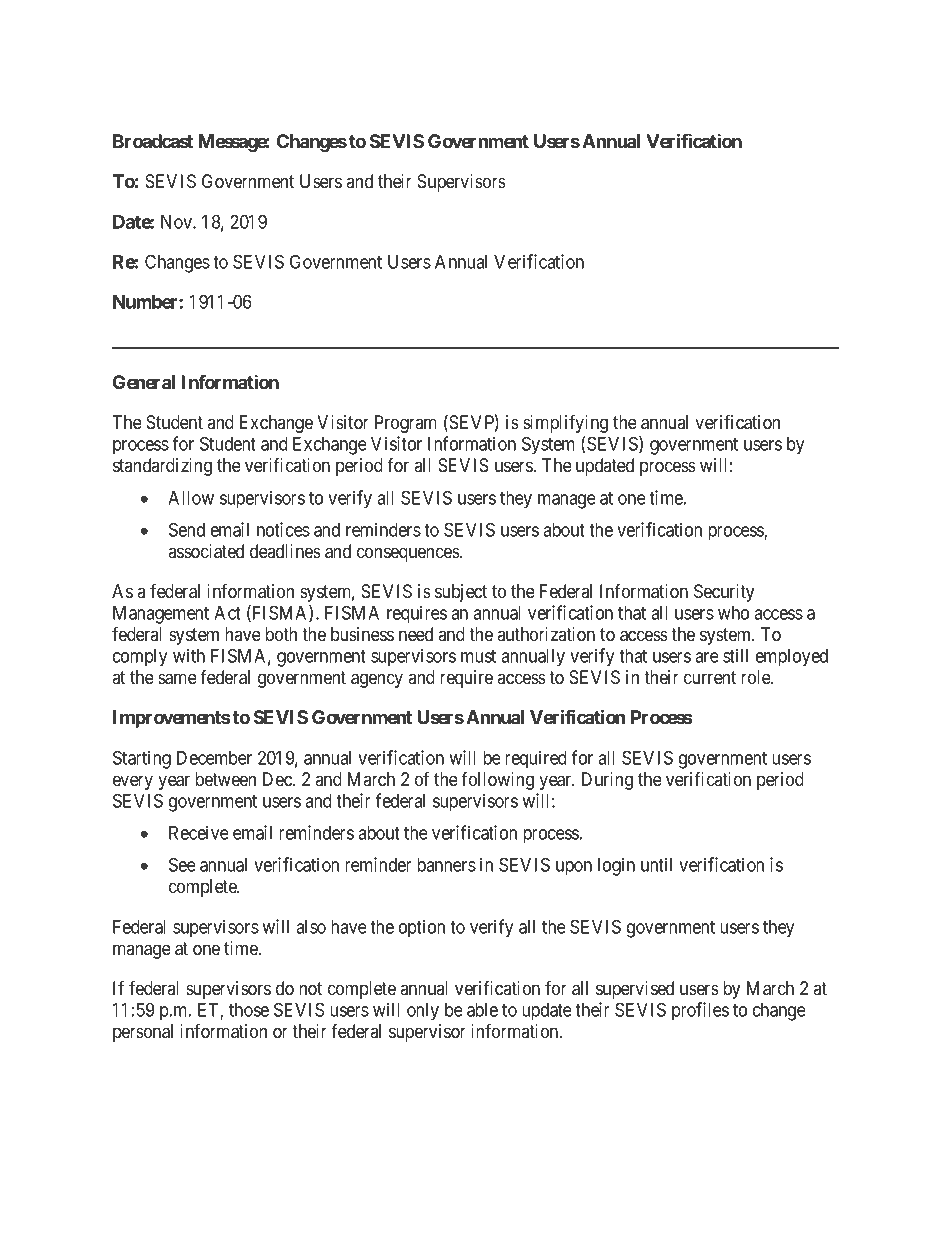 This page has height=1233, width=952. Describe the element at coordinates (565, 423) in the page. I see `simplifying` at that location.
